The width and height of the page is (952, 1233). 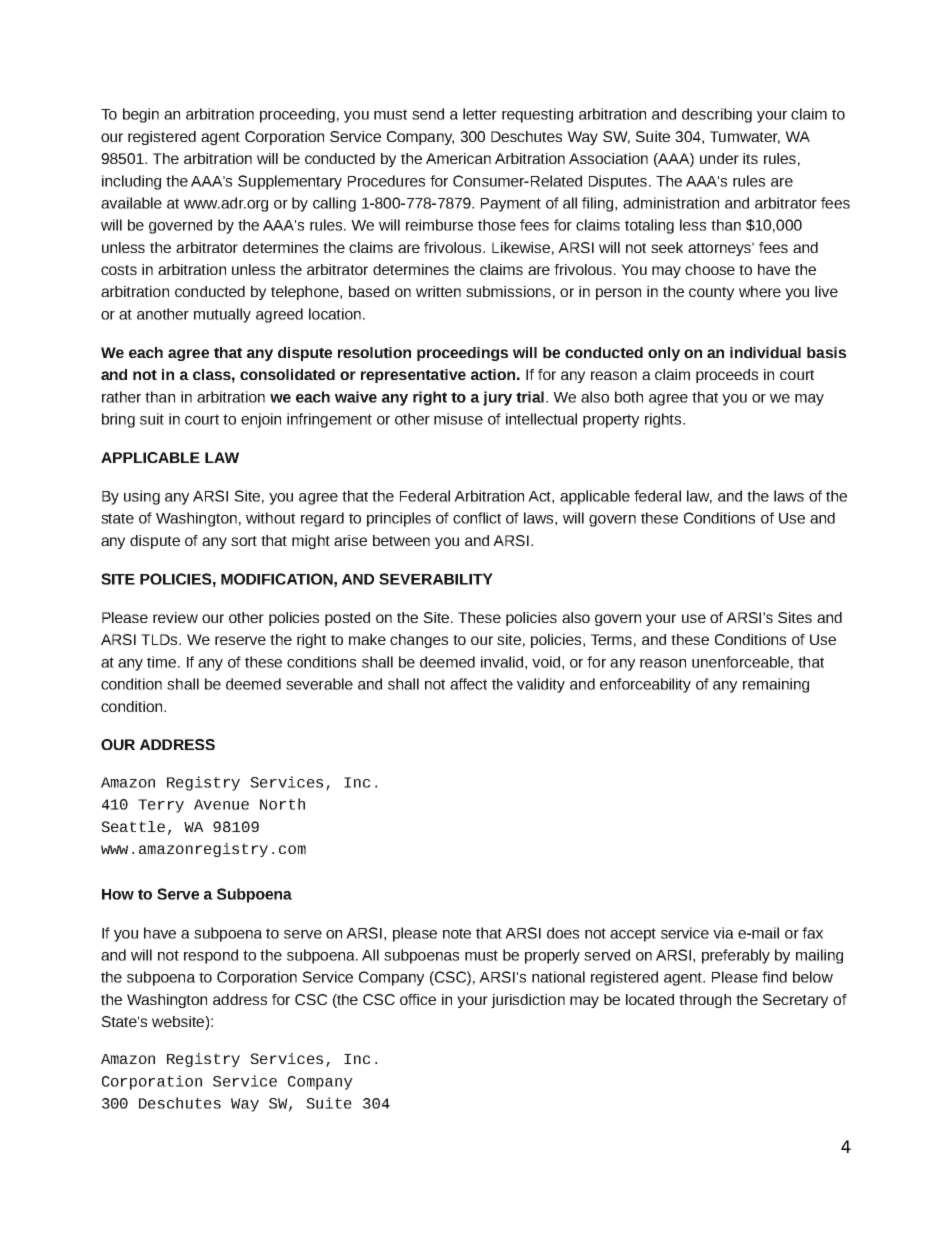 I want to click on preferably, so click(x=736, y=956).
